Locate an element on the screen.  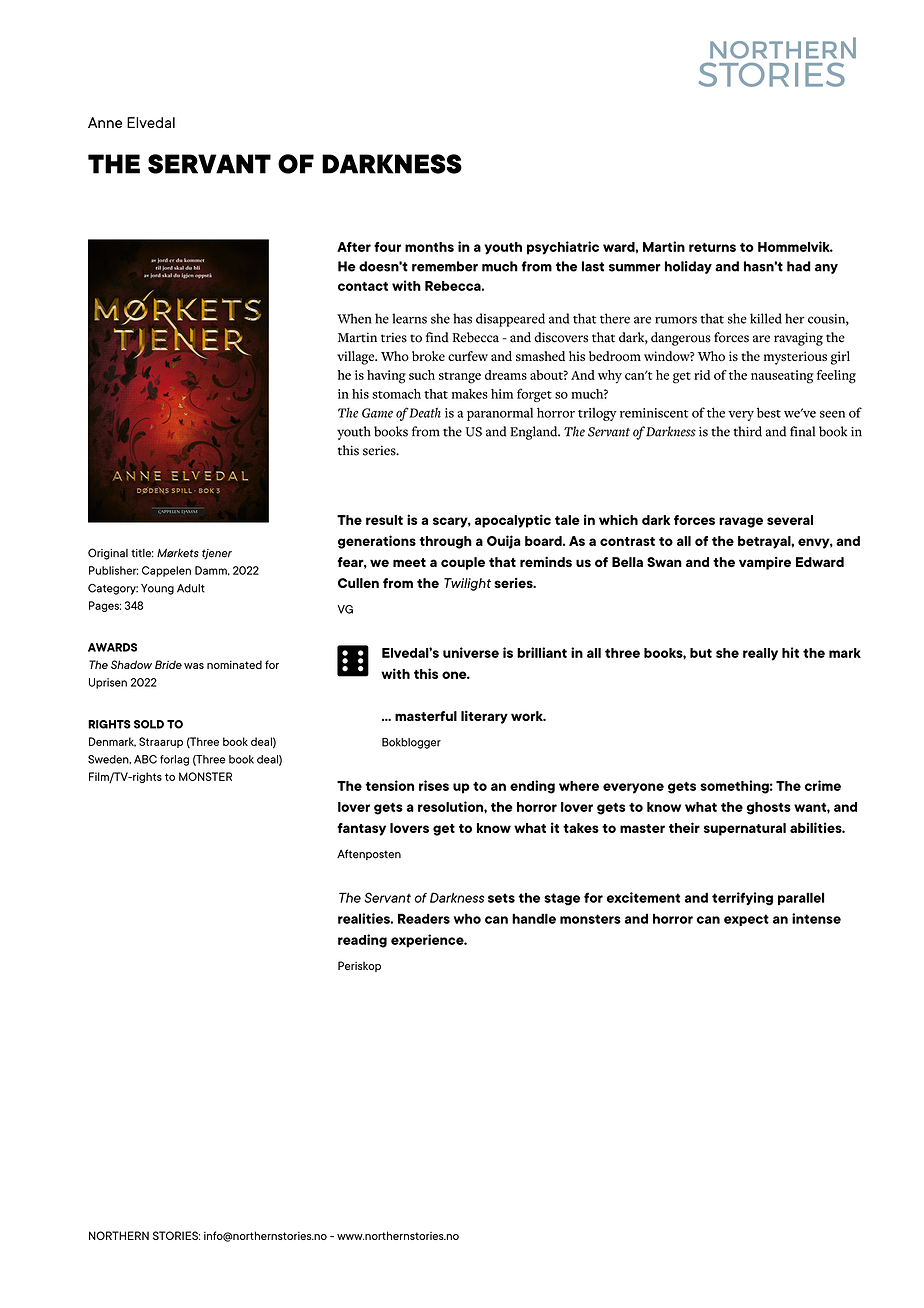
reading is located at coordinates (362, 941).
